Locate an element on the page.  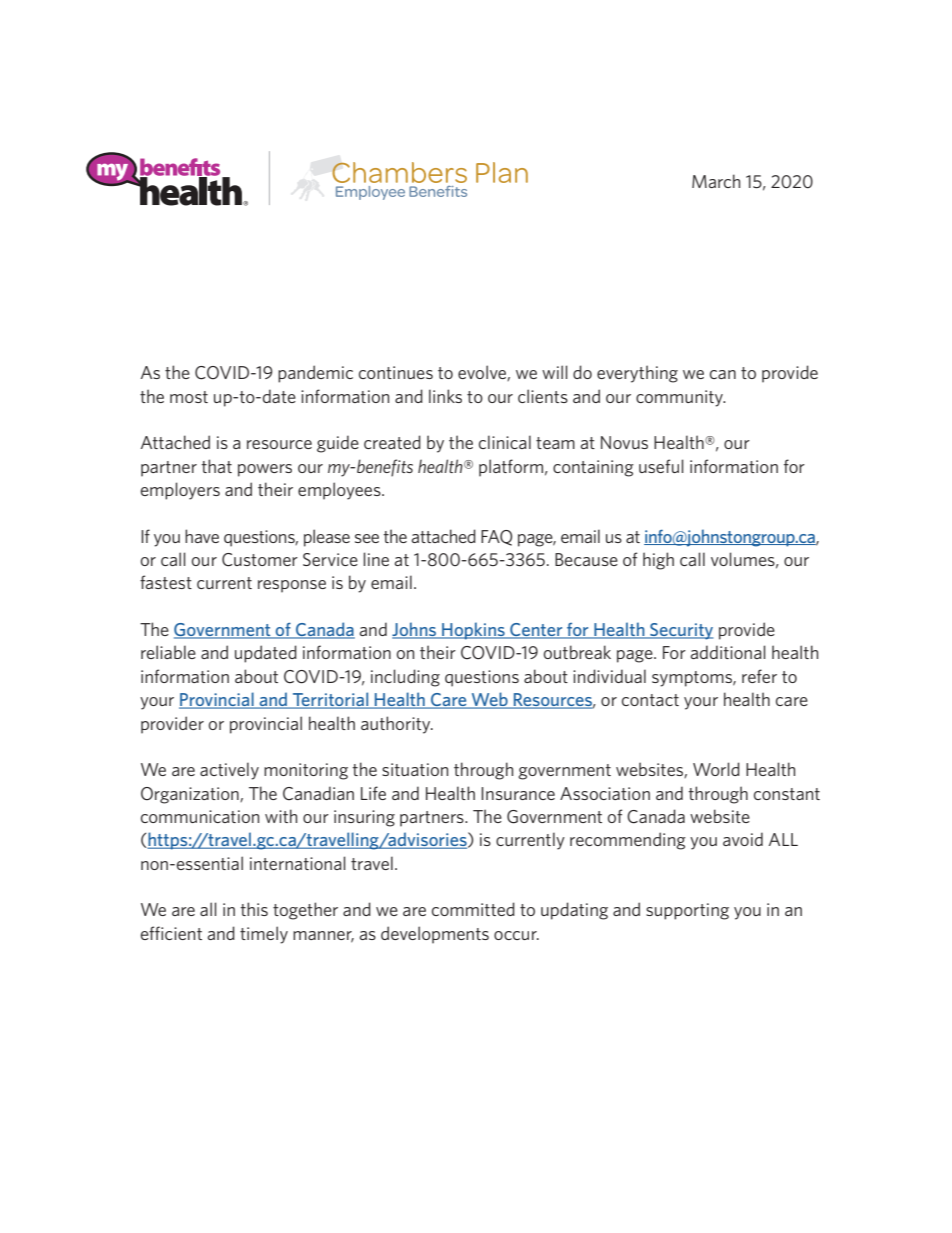
Customer is located at coordinates (260, 560).
